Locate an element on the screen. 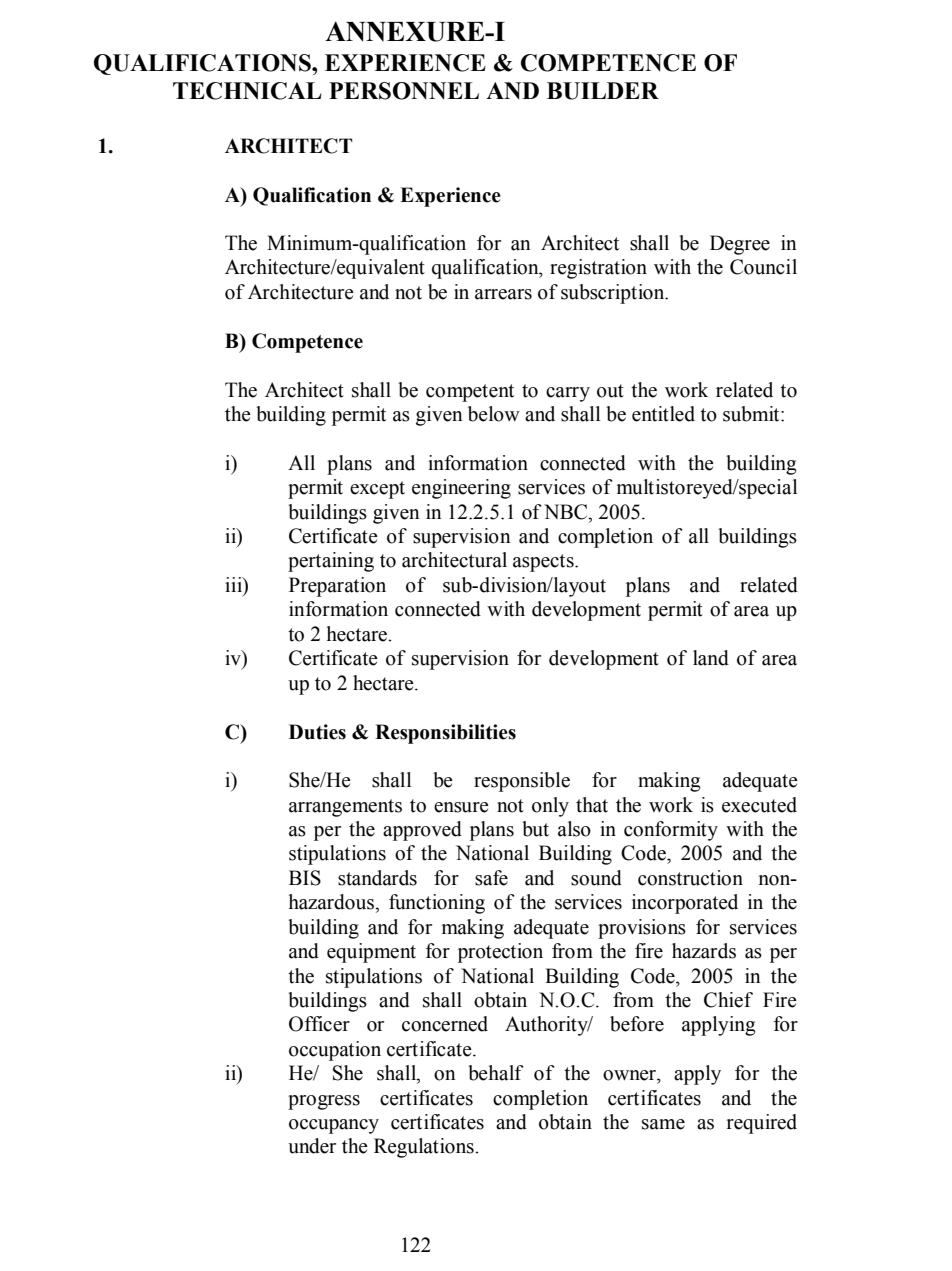  protection is located at coordinates (500, 953).
